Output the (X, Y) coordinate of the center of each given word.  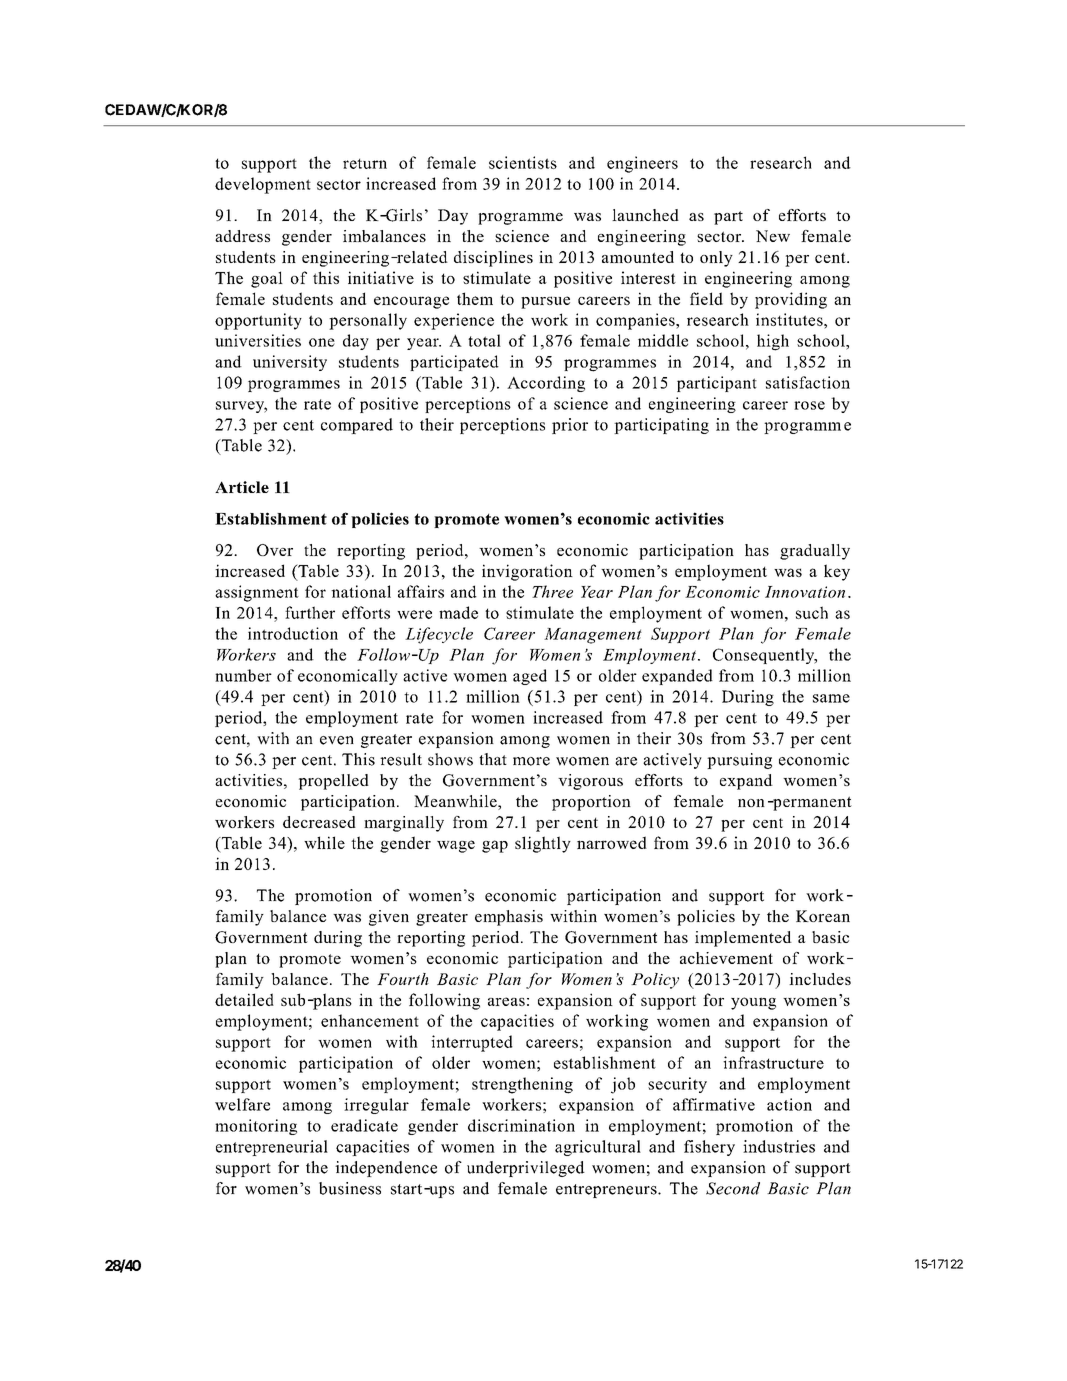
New (773, 236)
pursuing (739, 761)
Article (242, 487)
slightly (543, 844)
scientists (523, 162)
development (263, 185)
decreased (319, 822)
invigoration (527, 572)
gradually (815, 552)
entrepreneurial (272, 1148)
